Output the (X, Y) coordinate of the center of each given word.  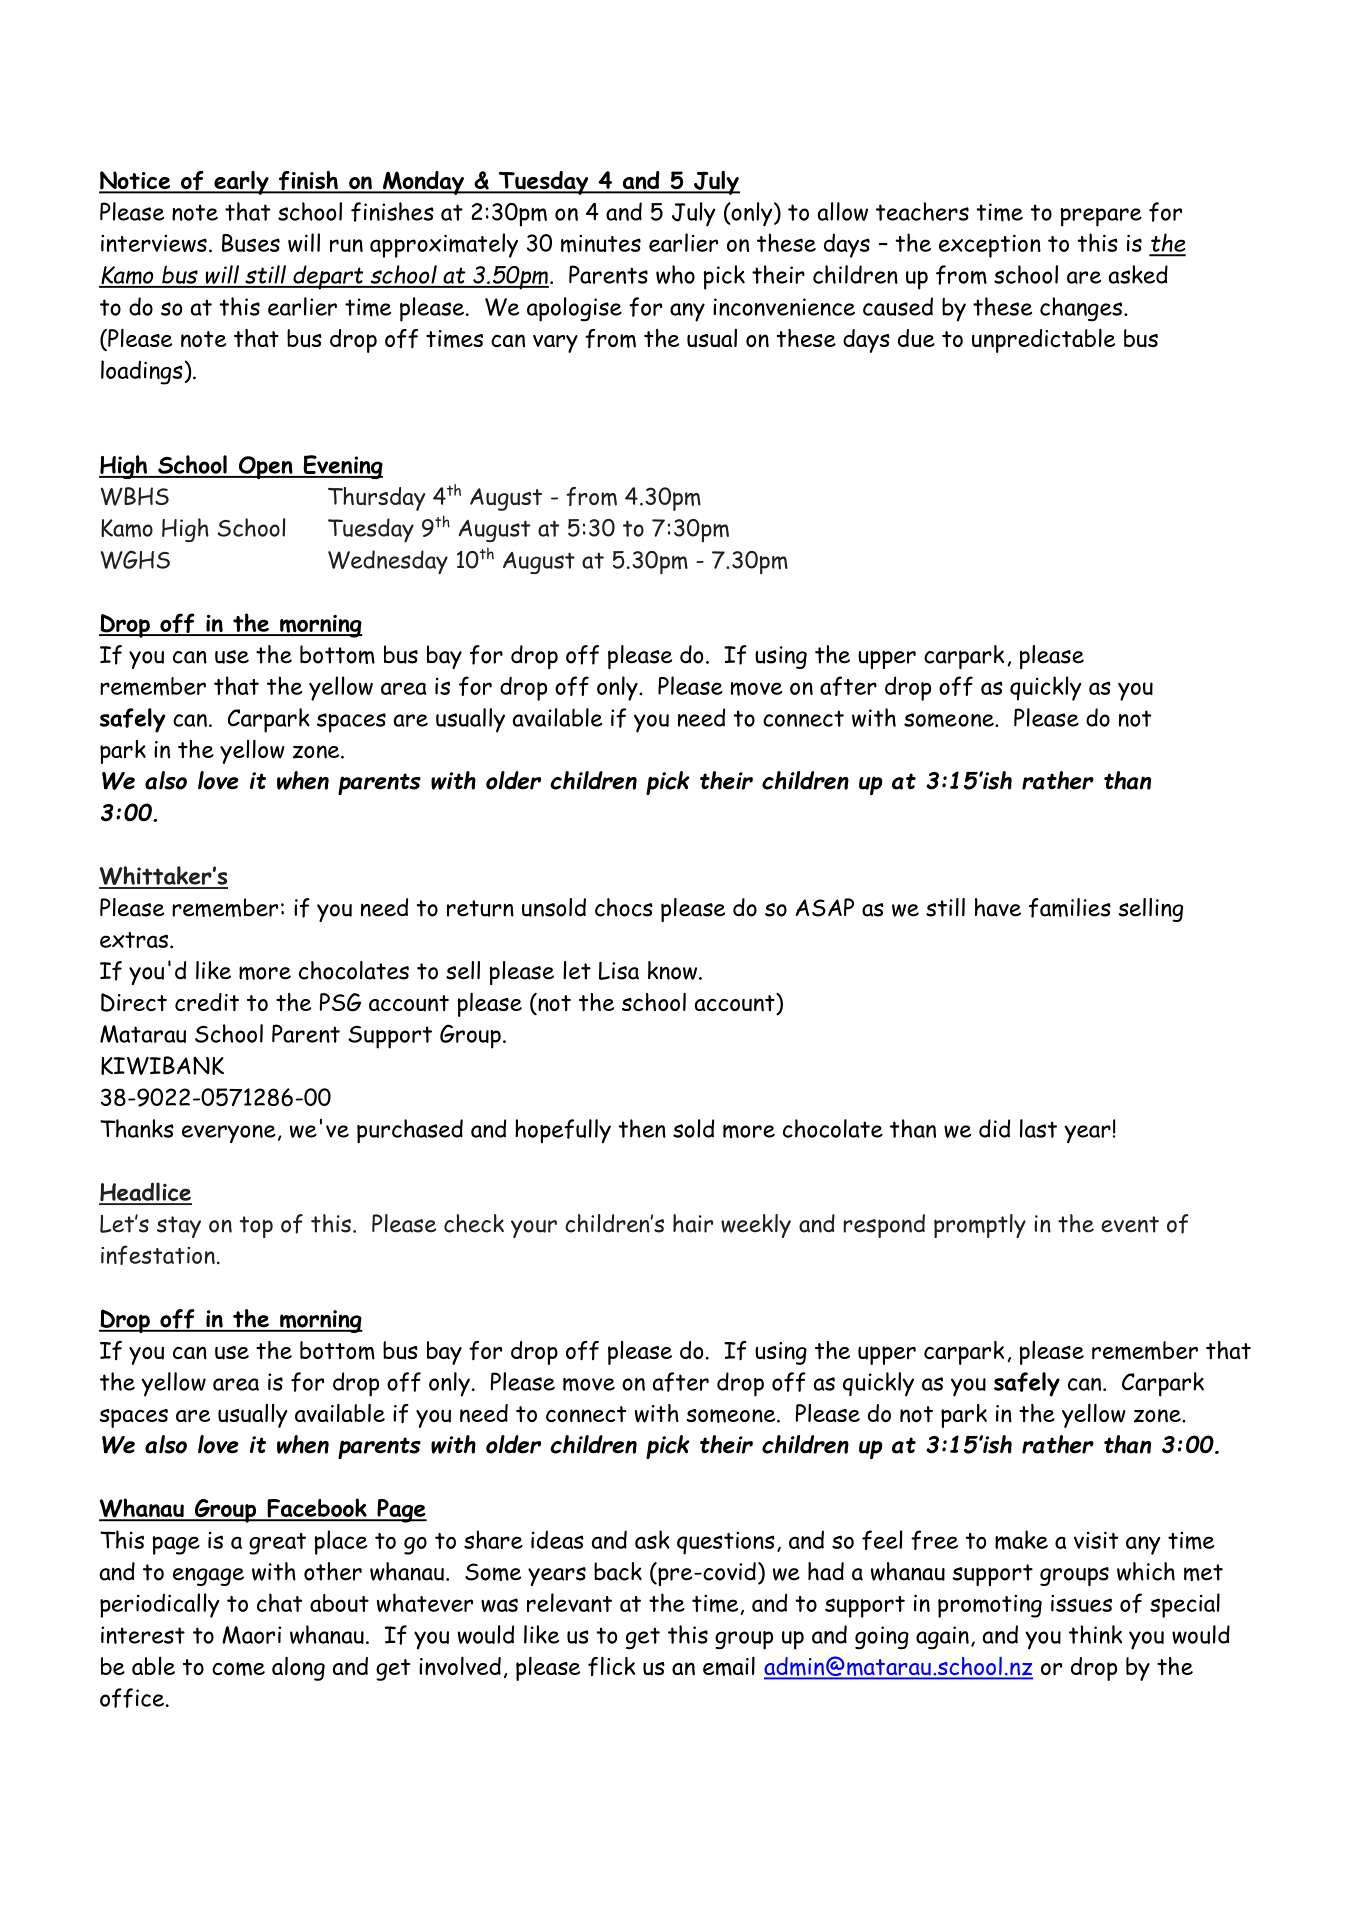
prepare (1101, 217)
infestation (158, 1255)
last (1038, 1128)
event (1130, 1224)
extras (134, 940)
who (675, 274)
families (1070, 908)
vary (555, 344)
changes (1082, 309)
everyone (229, 1134)
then (642, 1128)
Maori (251, 1635)
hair (693, 1223)
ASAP (824, 907)
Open (265, 467)
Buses (251, 243)
